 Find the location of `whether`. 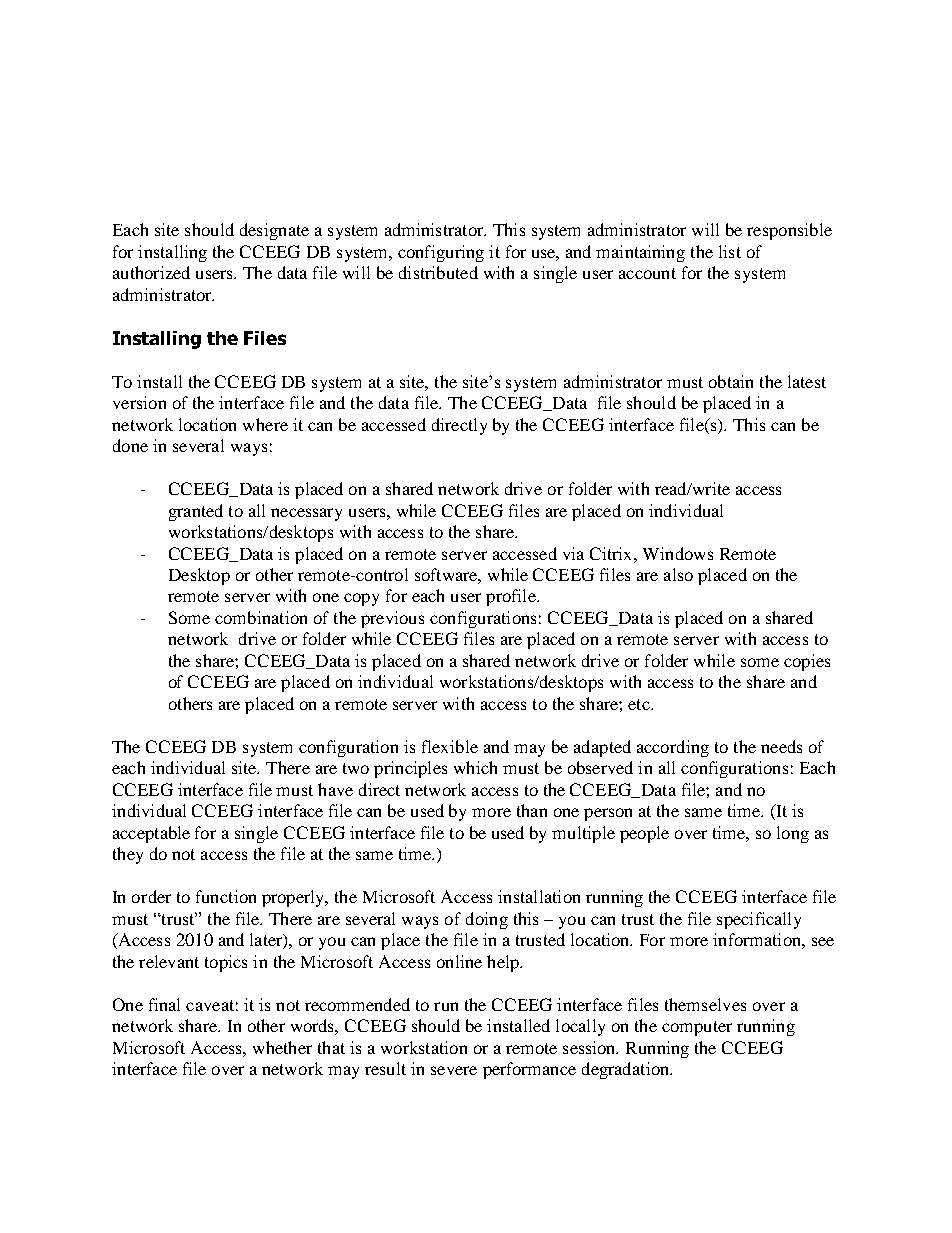

whether is located at coordinates (282, 1047).
